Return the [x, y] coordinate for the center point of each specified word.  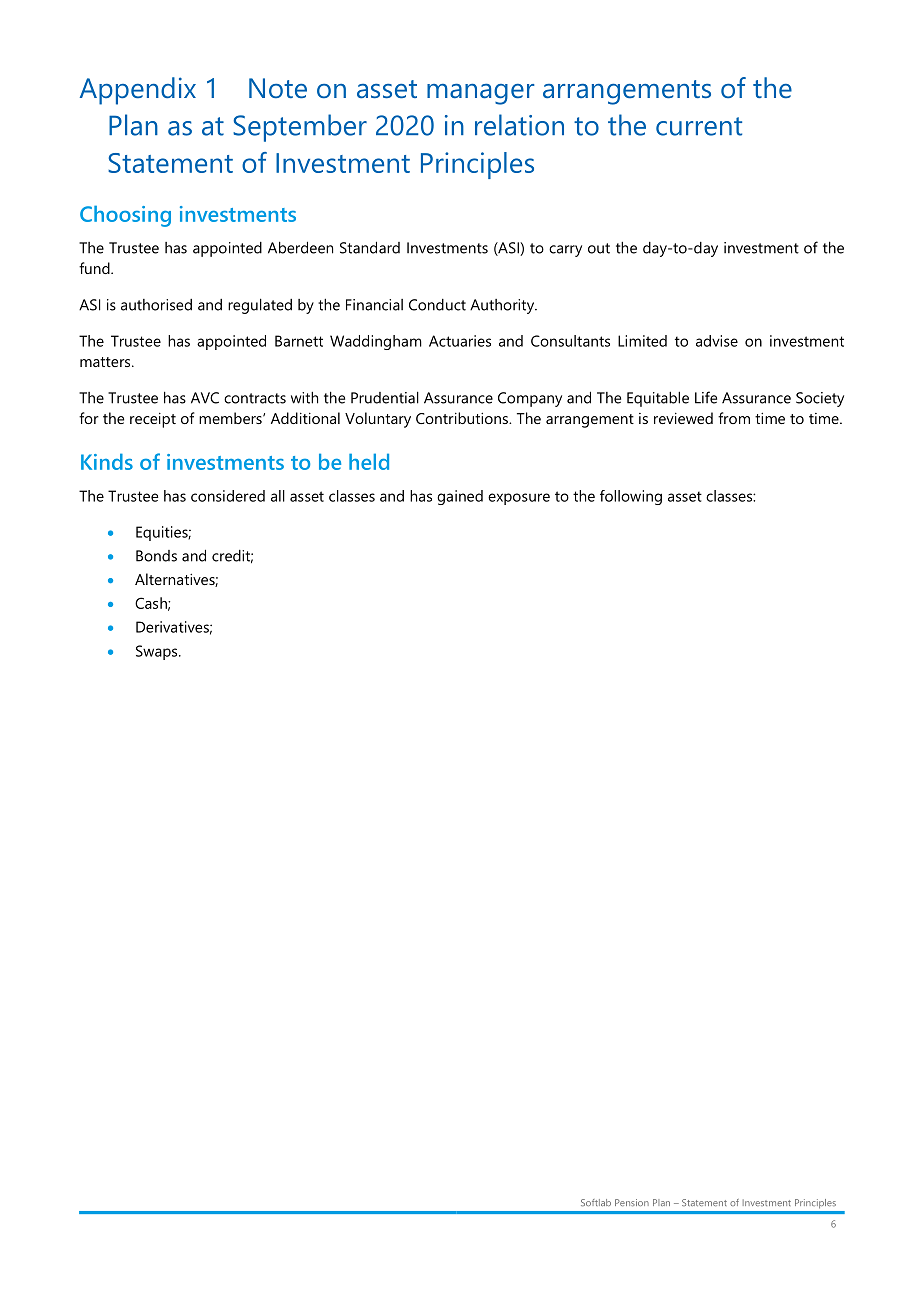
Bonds [156, 556]
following [631, 497]
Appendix [138, 91]
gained [460, 497]
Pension [632, 1202]
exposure [519, 499]
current [699, 126]
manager [480, 94]
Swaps [158, 652]
